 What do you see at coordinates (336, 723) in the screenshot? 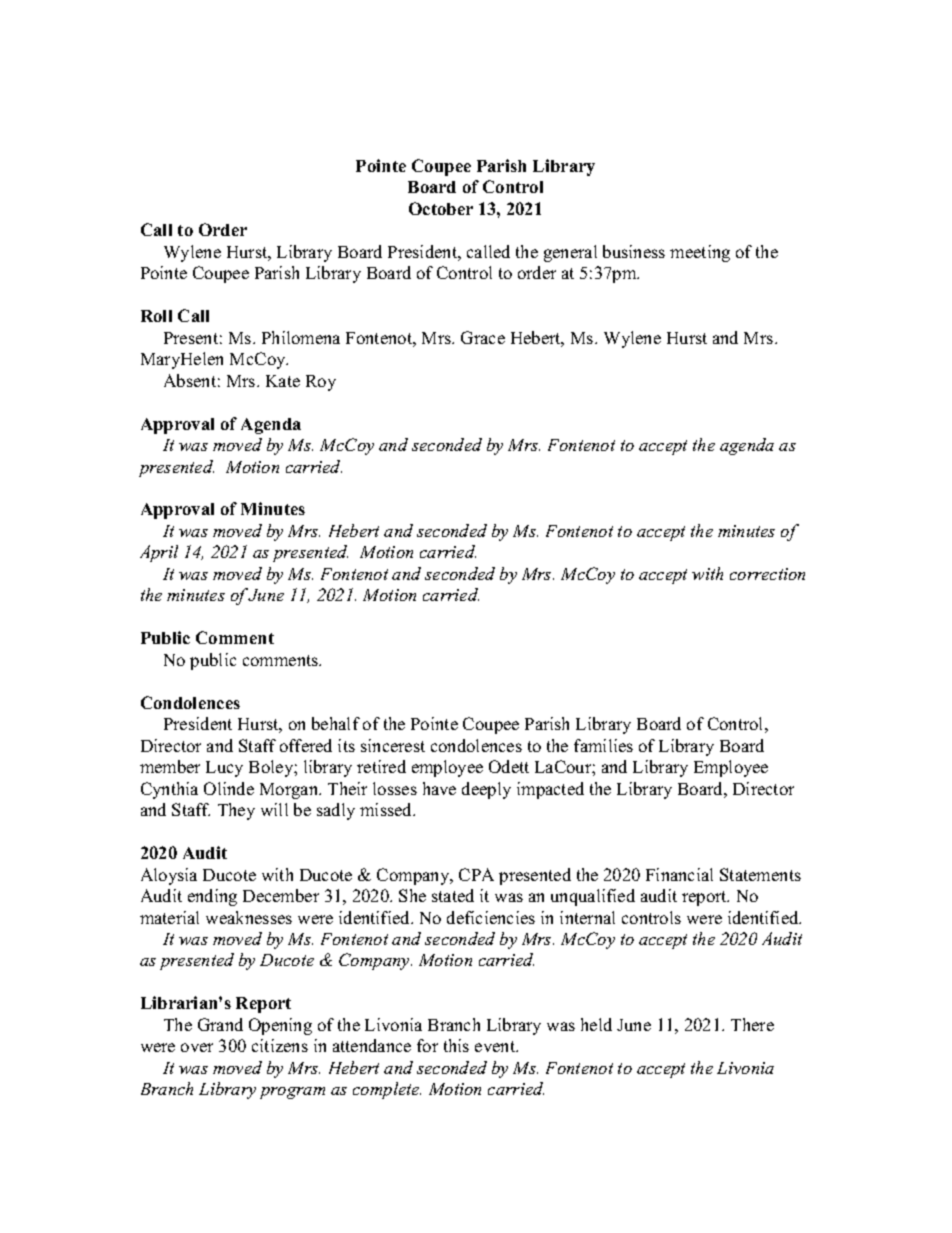
I see `behalf` at bounding box center [336, 723].
